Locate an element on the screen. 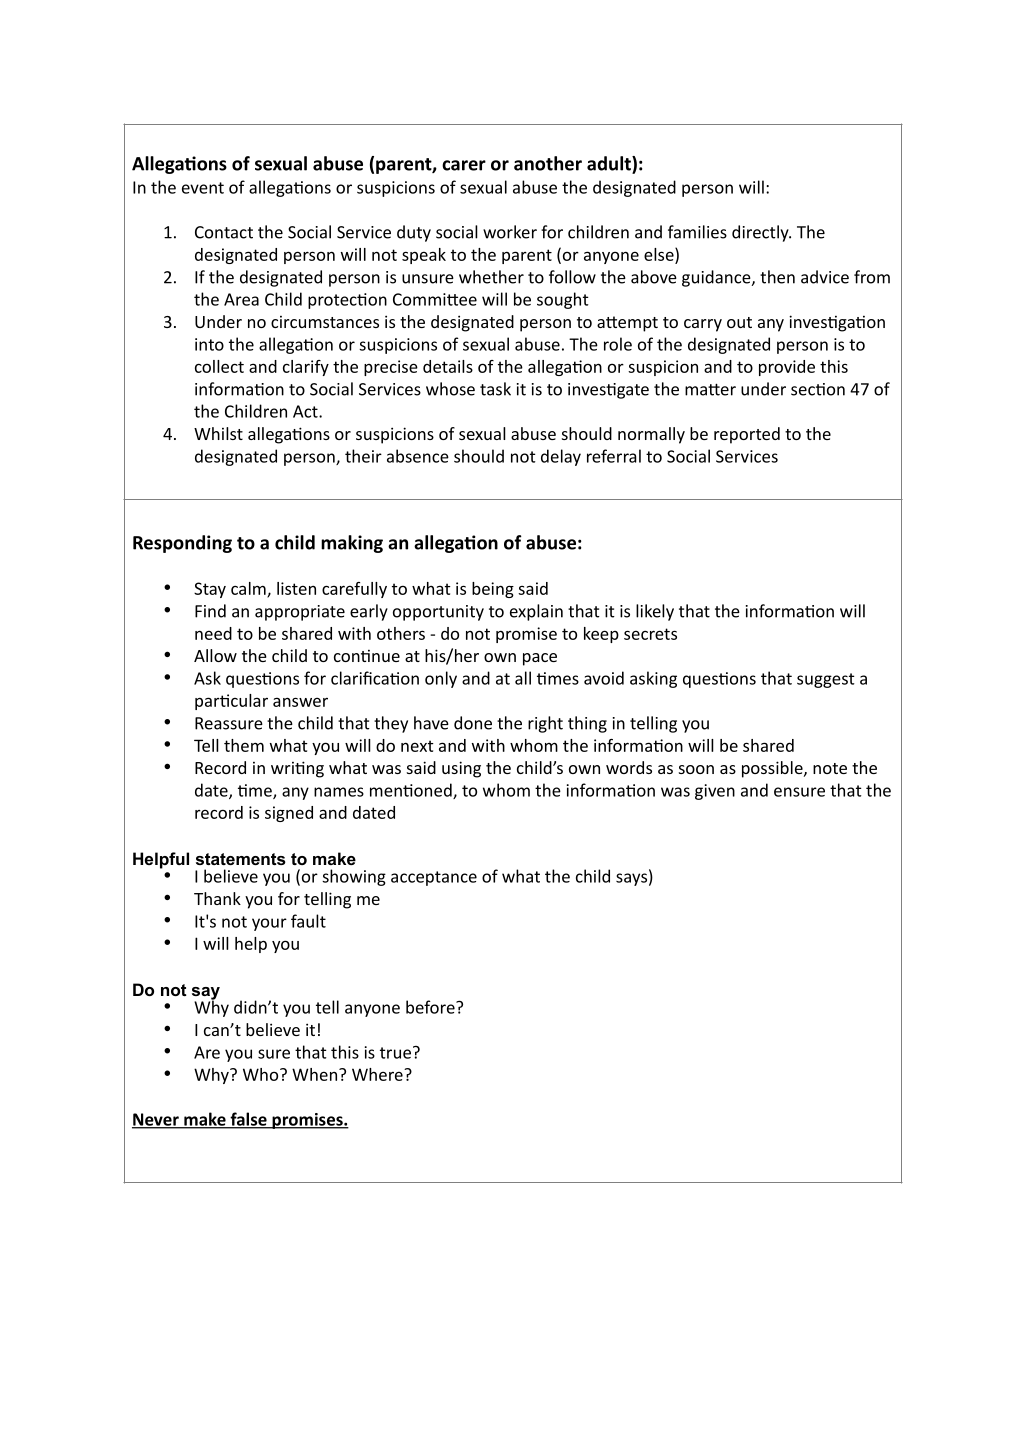  collect is located at coordinates (219, 366).
